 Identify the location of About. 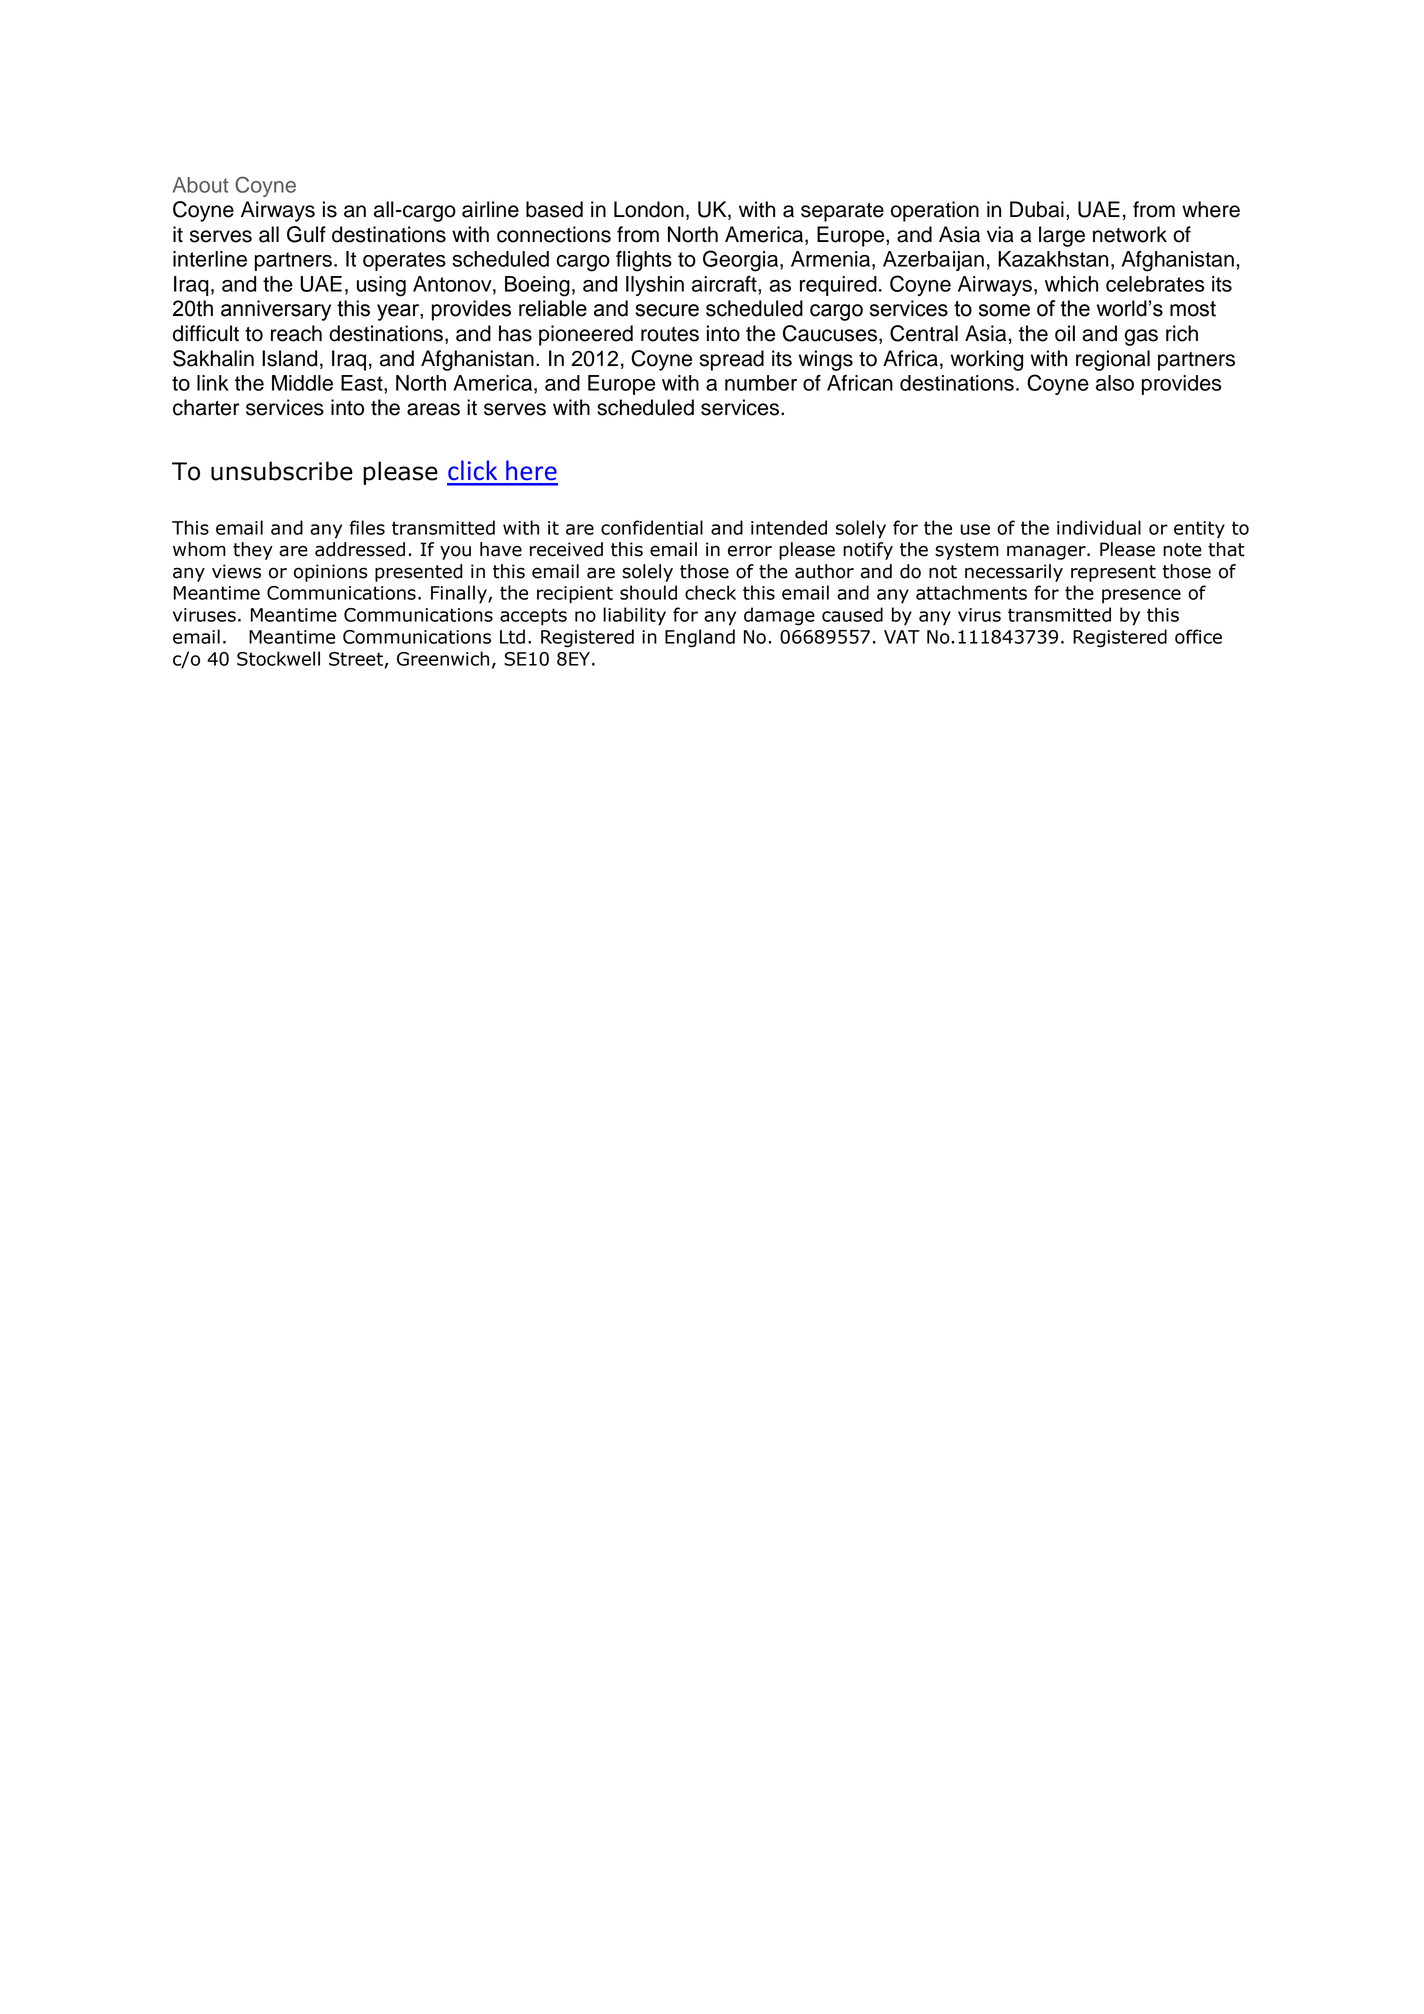
(200, 185).
